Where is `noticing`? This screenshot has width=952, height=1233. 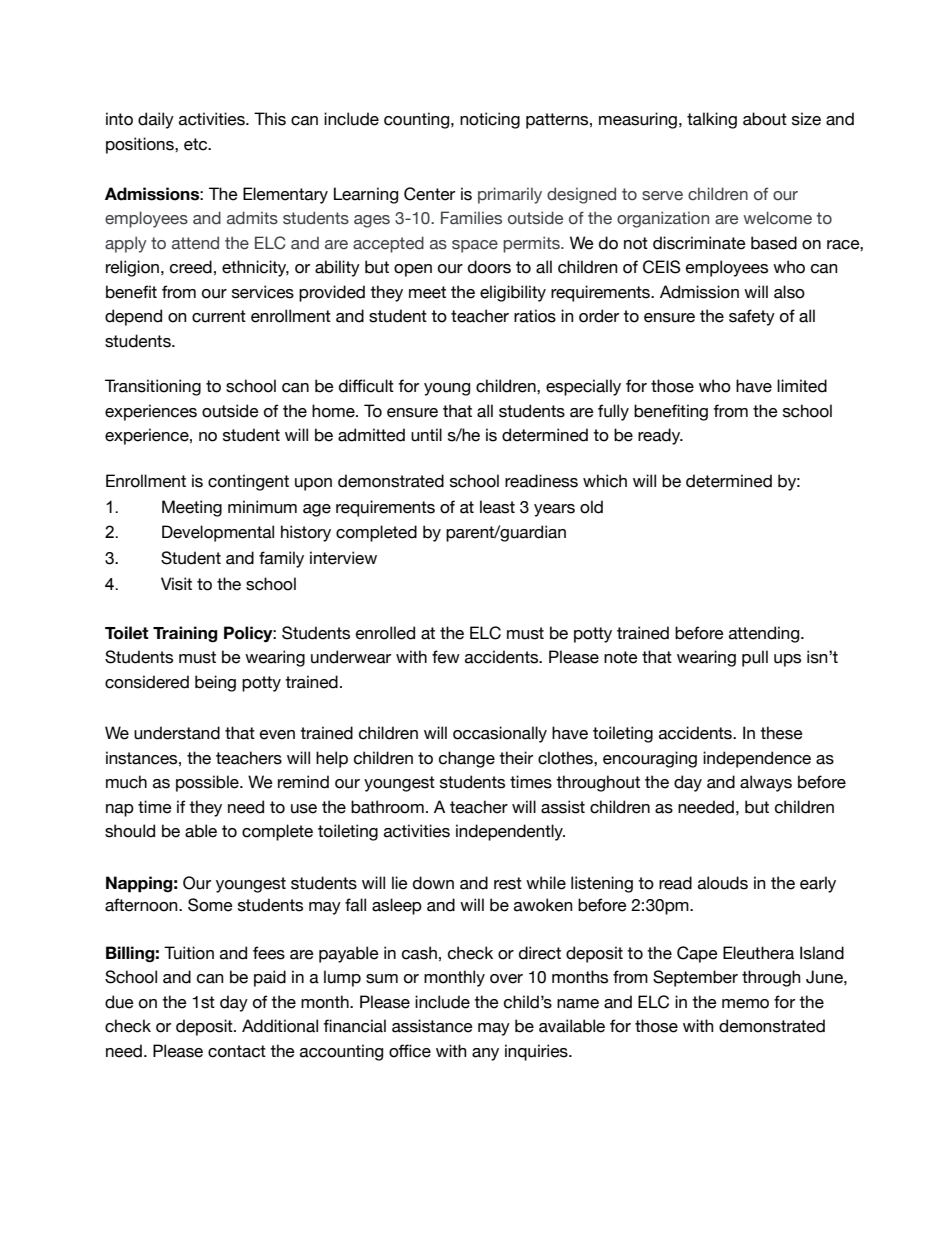 noticing is located at coordinates (490, 120).
